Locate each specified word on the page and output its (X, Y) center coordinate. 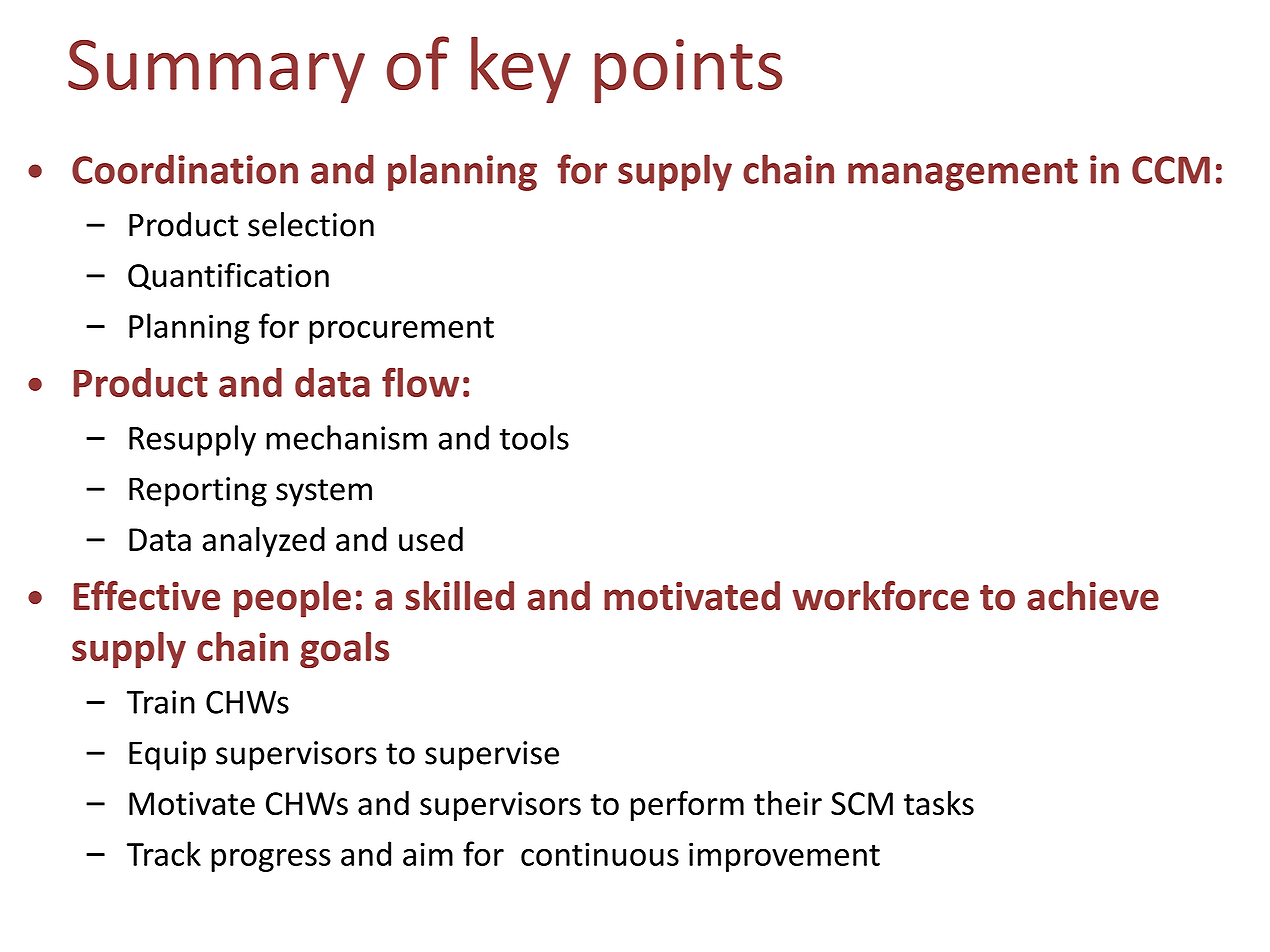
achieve (1093, 596)
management (963, 174)
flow (420, 382)
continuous (600, 854)
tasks (939, 803)
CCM (1171, 170)
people (292, 599)
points (688, 71)
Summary (216, 71)
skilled (460, 596)
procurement (401, 330)
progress (271, 860)
